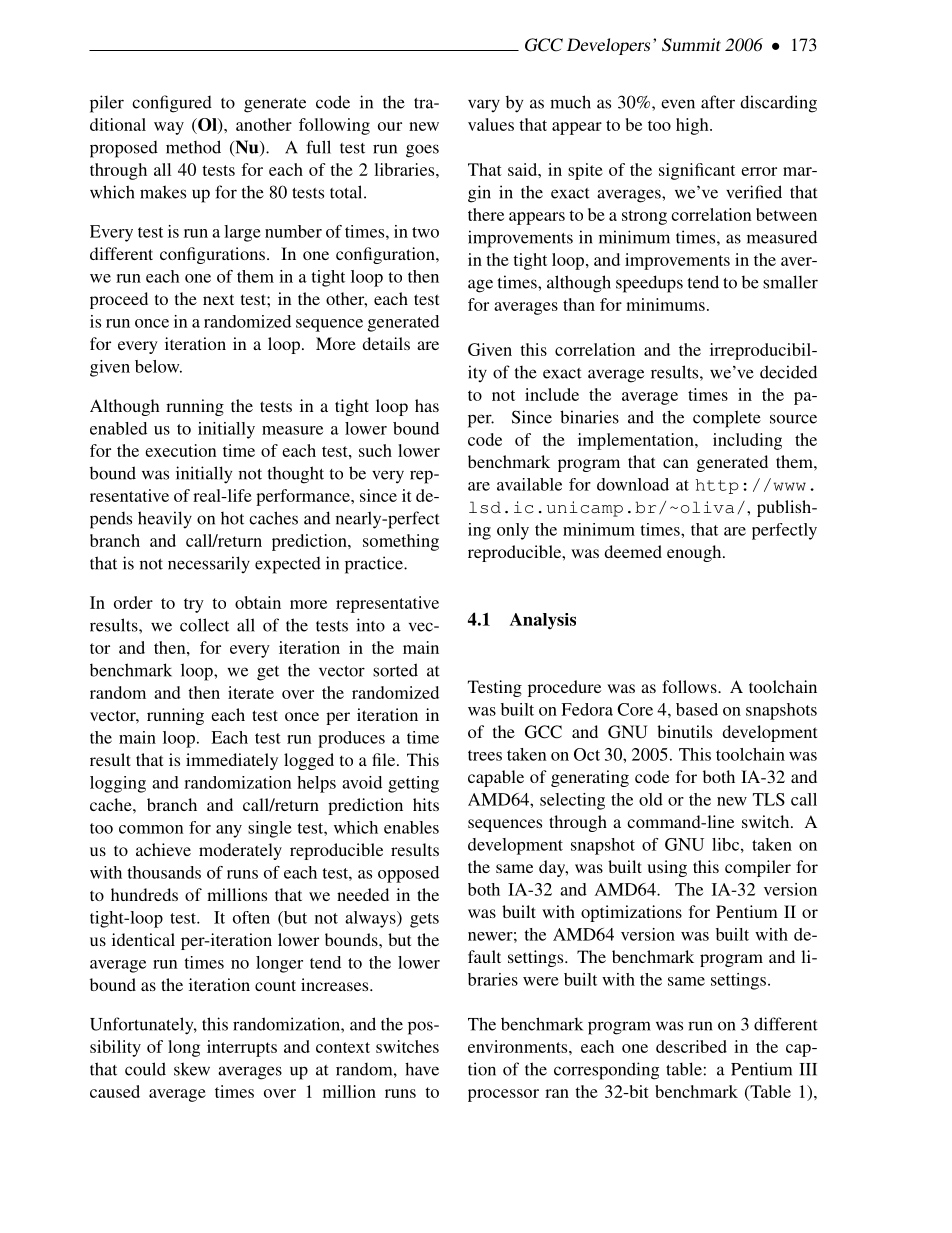  I want to click on have, so click(422, 1069).
